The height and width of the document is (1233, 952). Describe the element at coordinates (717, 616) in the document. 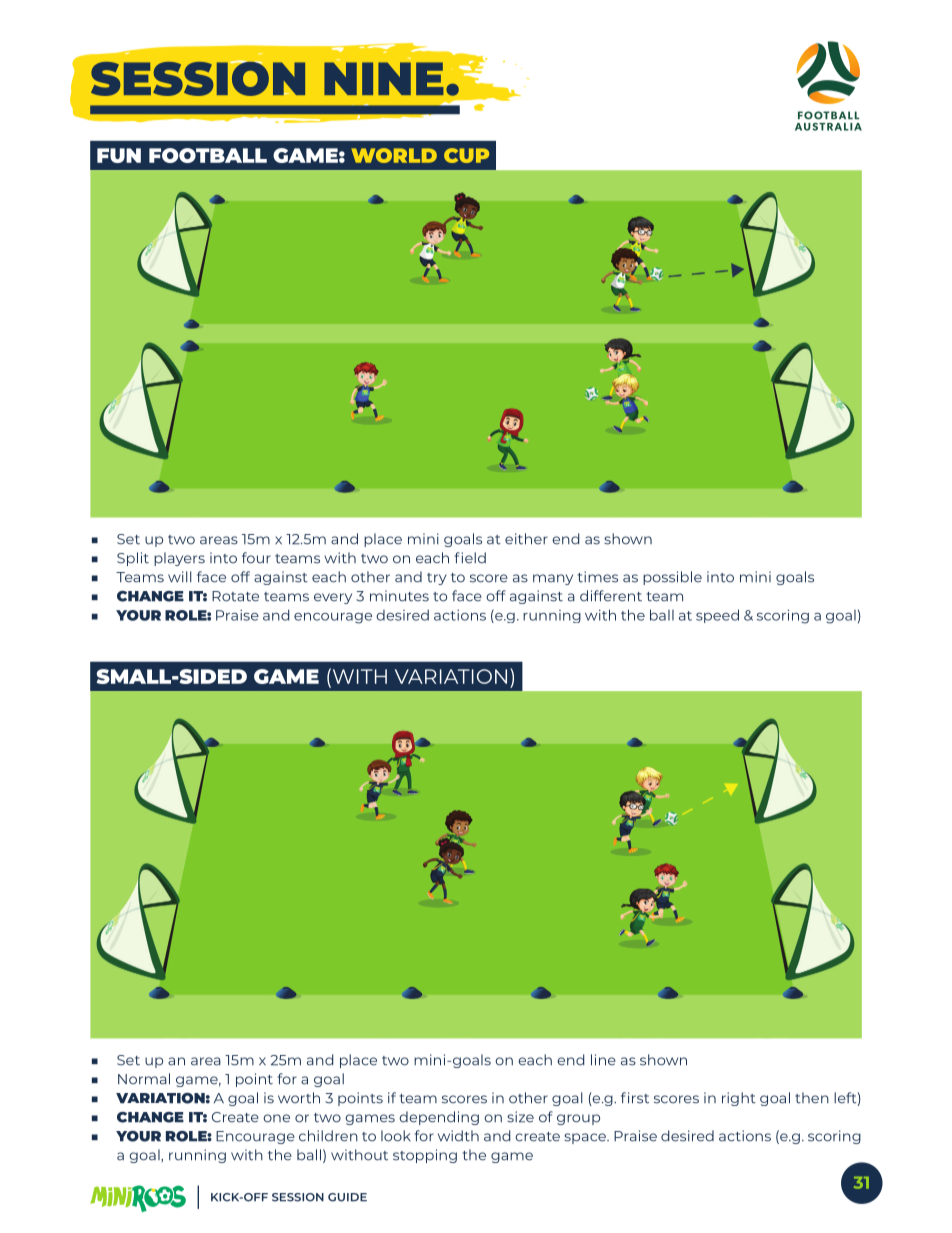

I see `speed` at that location.
